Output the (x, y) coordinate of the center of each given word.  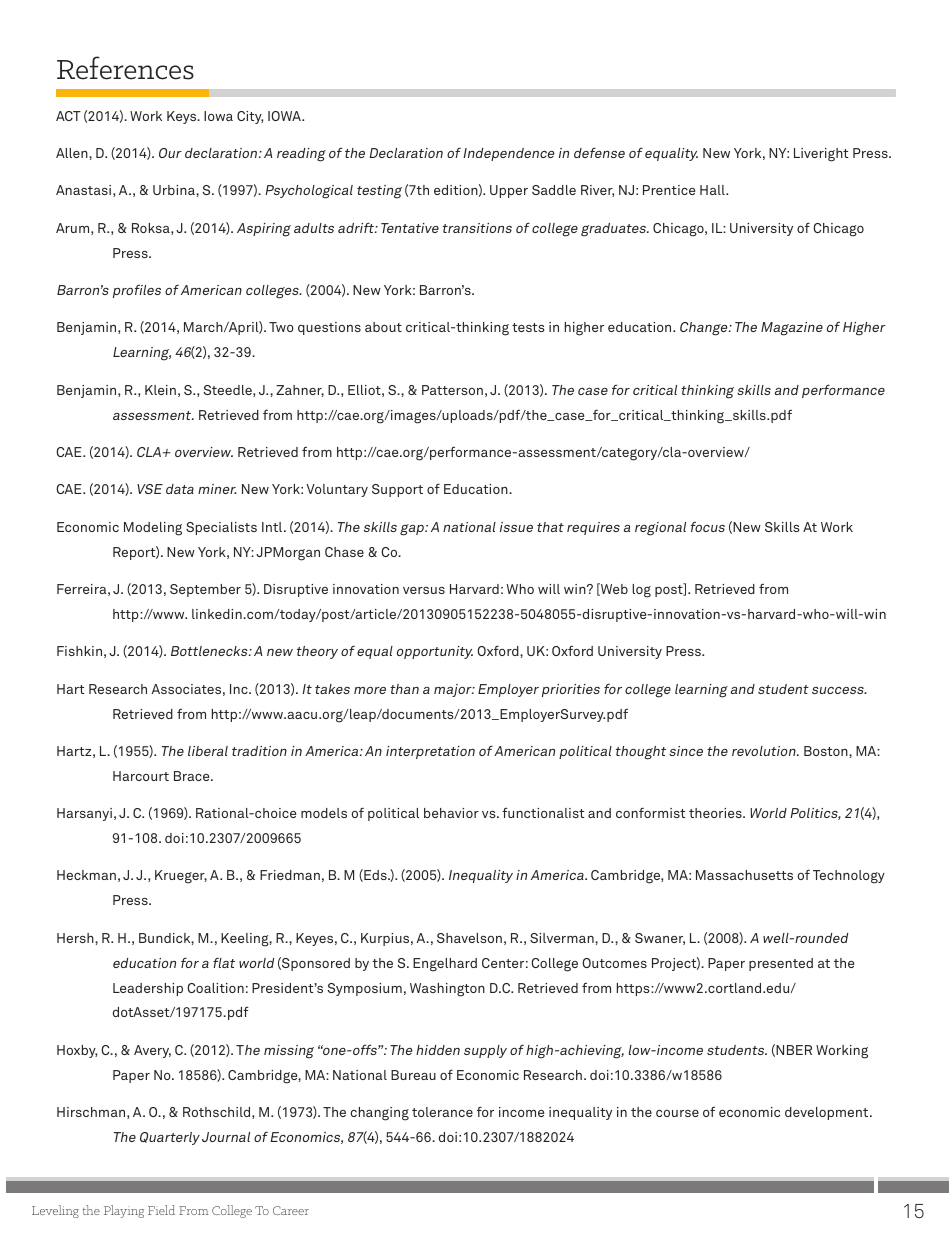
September (205, 590)
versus (424, 590)
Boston (827, 751)
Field (161, 1210)
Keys (183, 117)
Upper (509, 191)
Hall (713, 190)
